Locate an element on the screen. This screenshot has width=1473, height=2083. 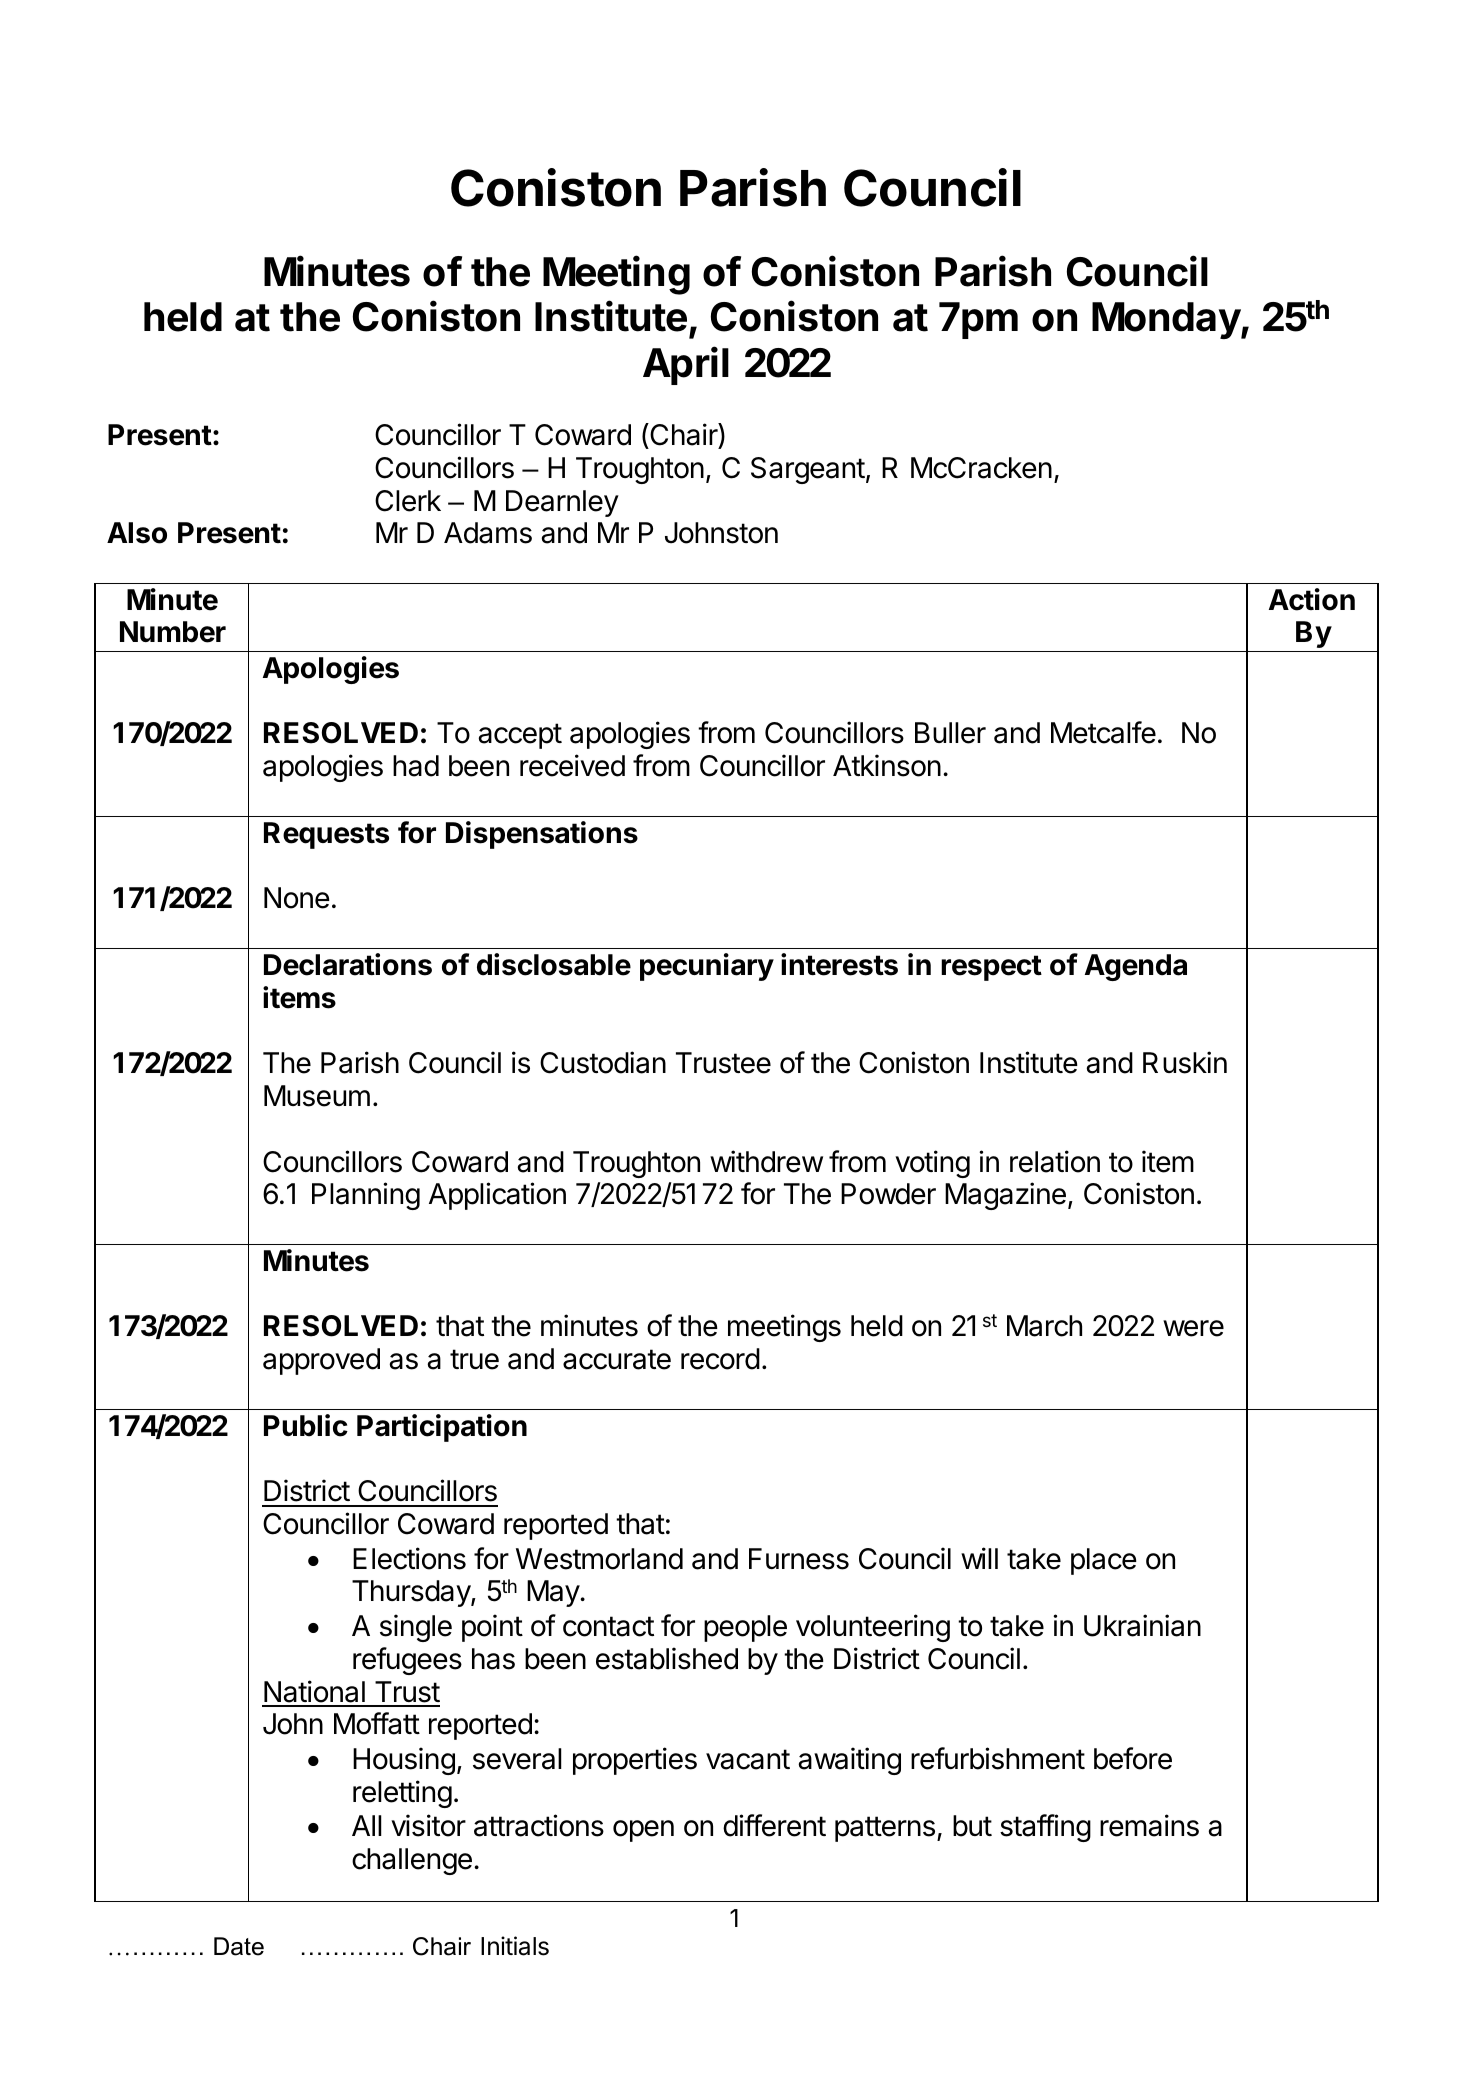
April is located at coordinates (686, 365).
